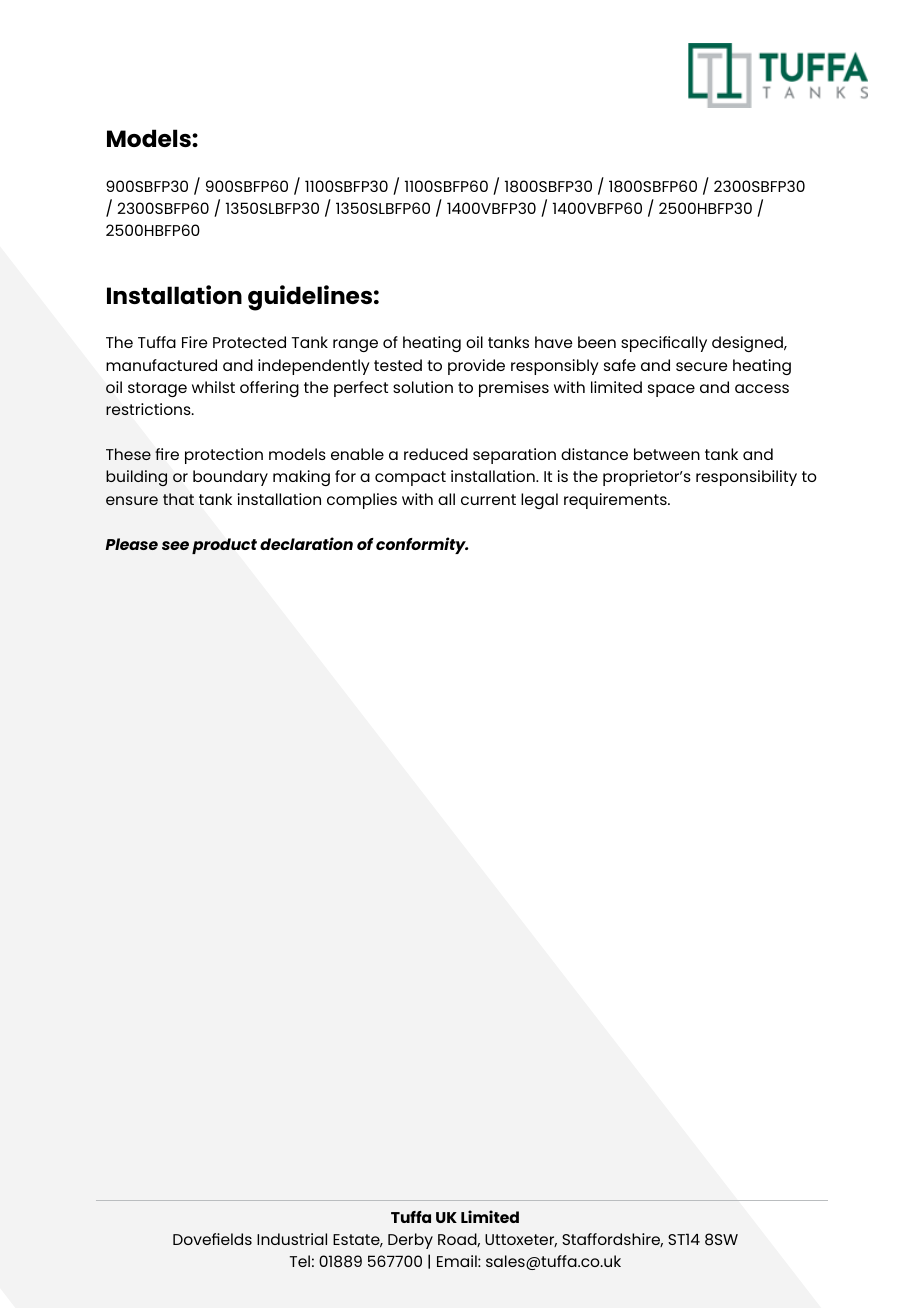 This screenshot has height=1308, width=924. What do you see at coordinates (410, 1241) in the screenshot?
I see `Derby` at bounding box center [410, 1241].
